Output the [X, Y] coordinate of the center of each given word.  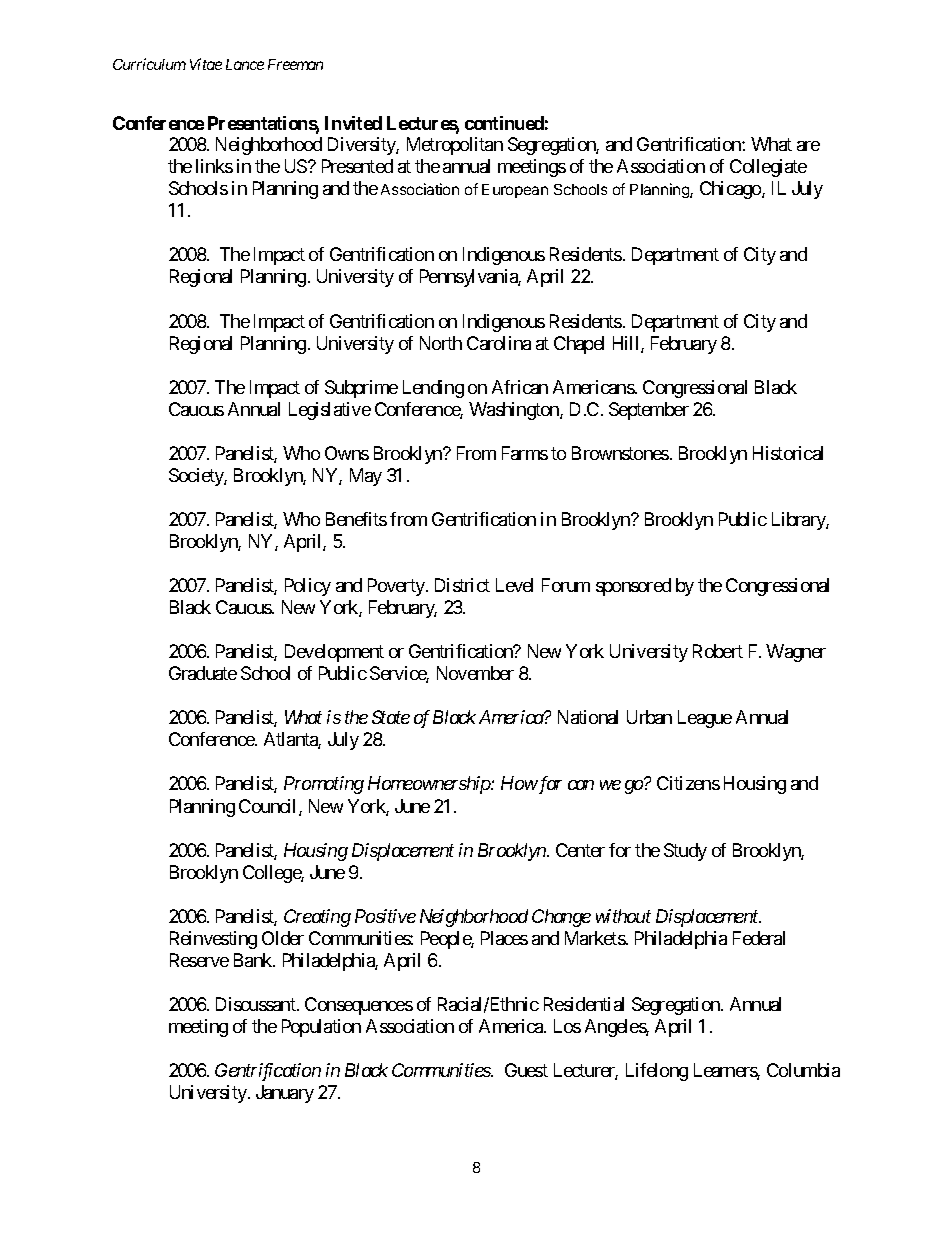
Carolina [499, 343]
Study [685, 852]
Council [269, 807]
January [285, 1094]
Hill [627, 344]
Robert [718, 651]
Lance [245, 64]
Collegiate [768, 168]
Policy [308, 587]
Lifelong [657, 1072]
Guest [526, 1070]
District [462, 585]
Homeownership [430, 785]
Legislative [330, 411]
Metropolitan [455, 146]
